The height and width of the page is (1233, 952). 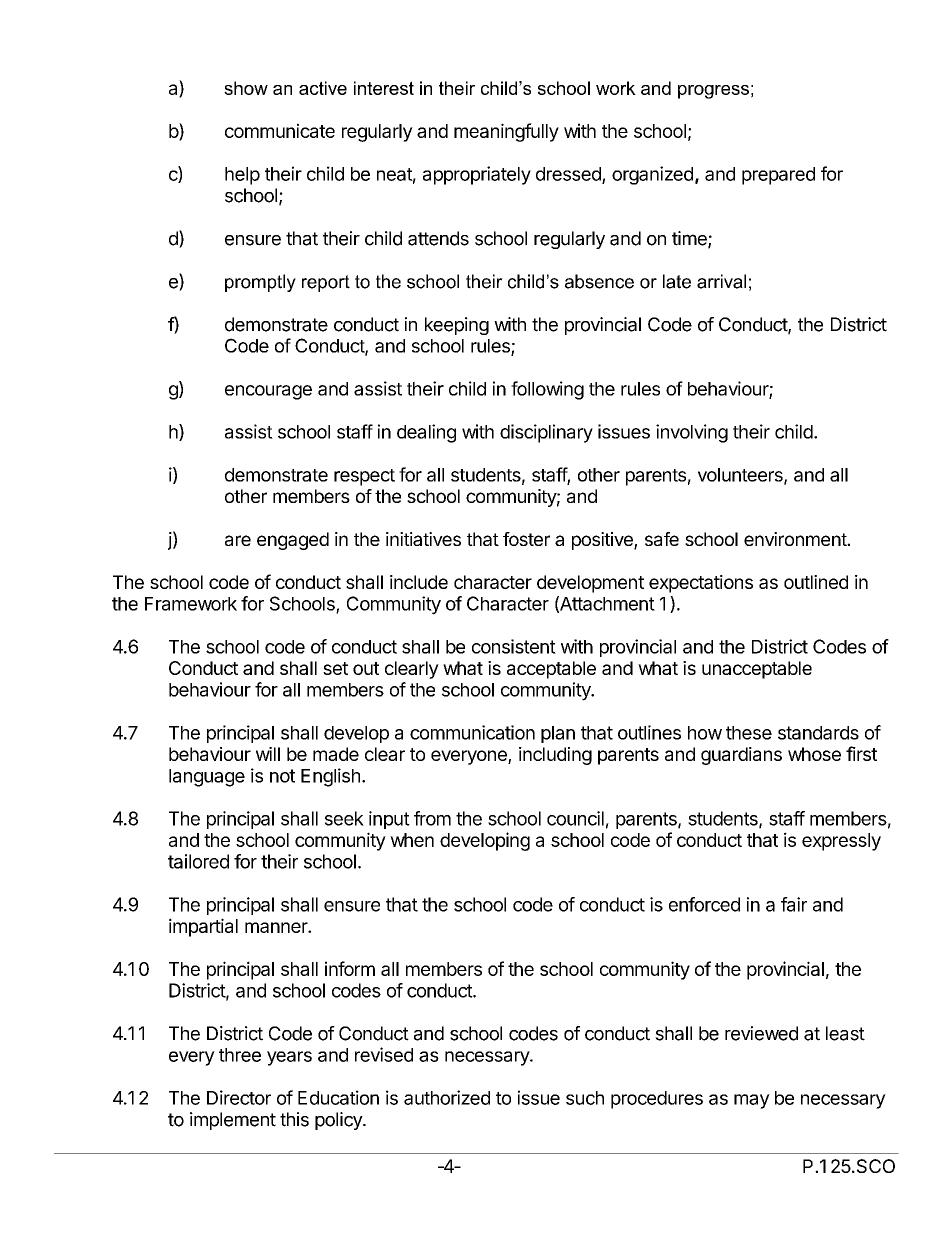 What do you see at coordinates (344, 818) in the page?
I see `seek` at bounding box center [344, 818].
